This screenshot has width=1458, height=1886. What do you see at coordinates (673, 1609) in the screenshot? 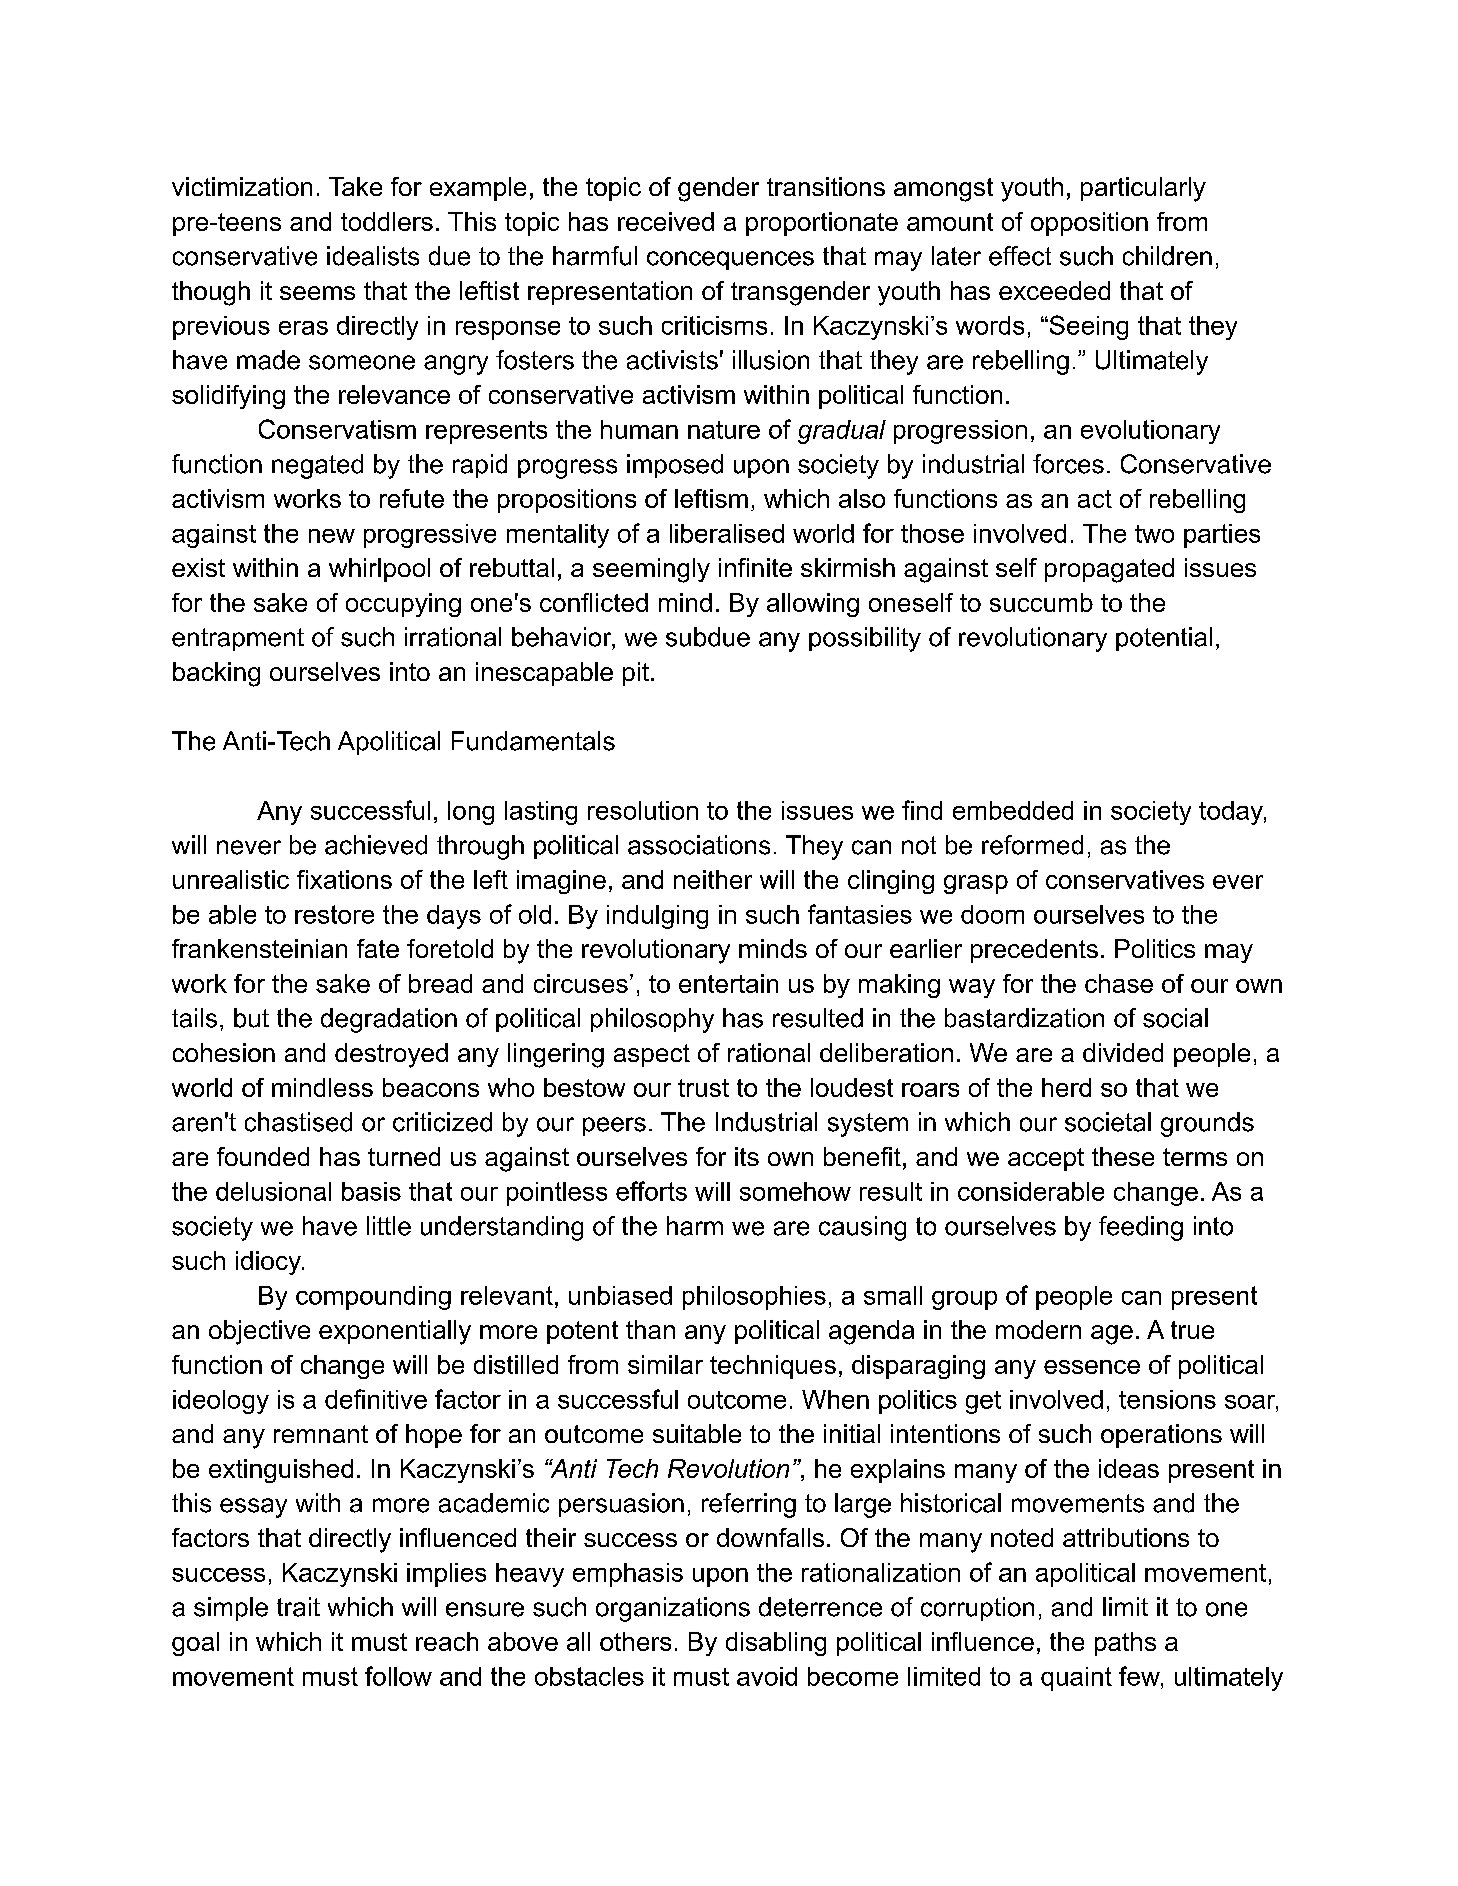
I see `organizations` at bounding box center [673, 1609].
